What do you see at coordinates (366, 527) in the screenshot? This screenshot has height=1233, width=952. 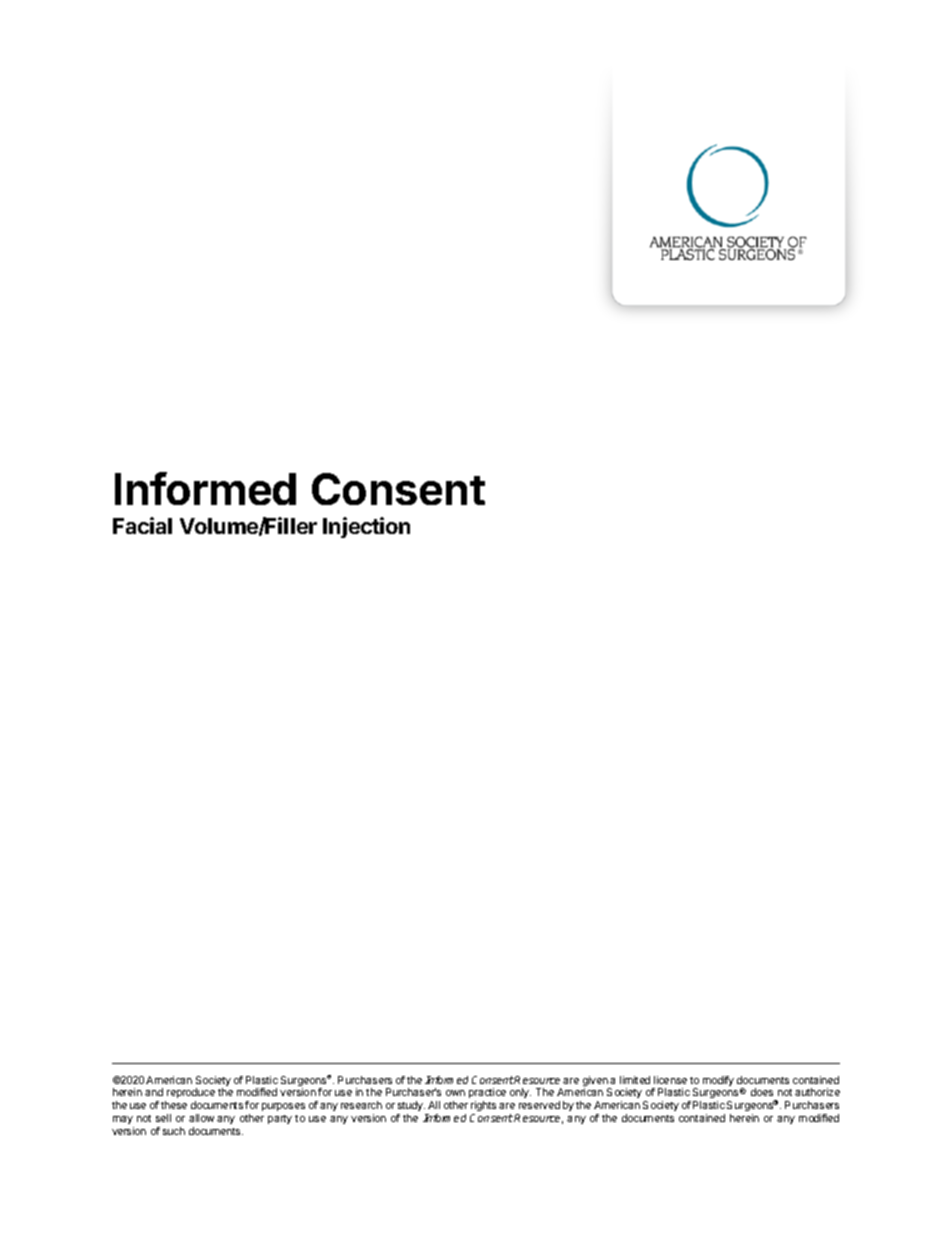 I see `Injection` at bounding box center [366, 527].
